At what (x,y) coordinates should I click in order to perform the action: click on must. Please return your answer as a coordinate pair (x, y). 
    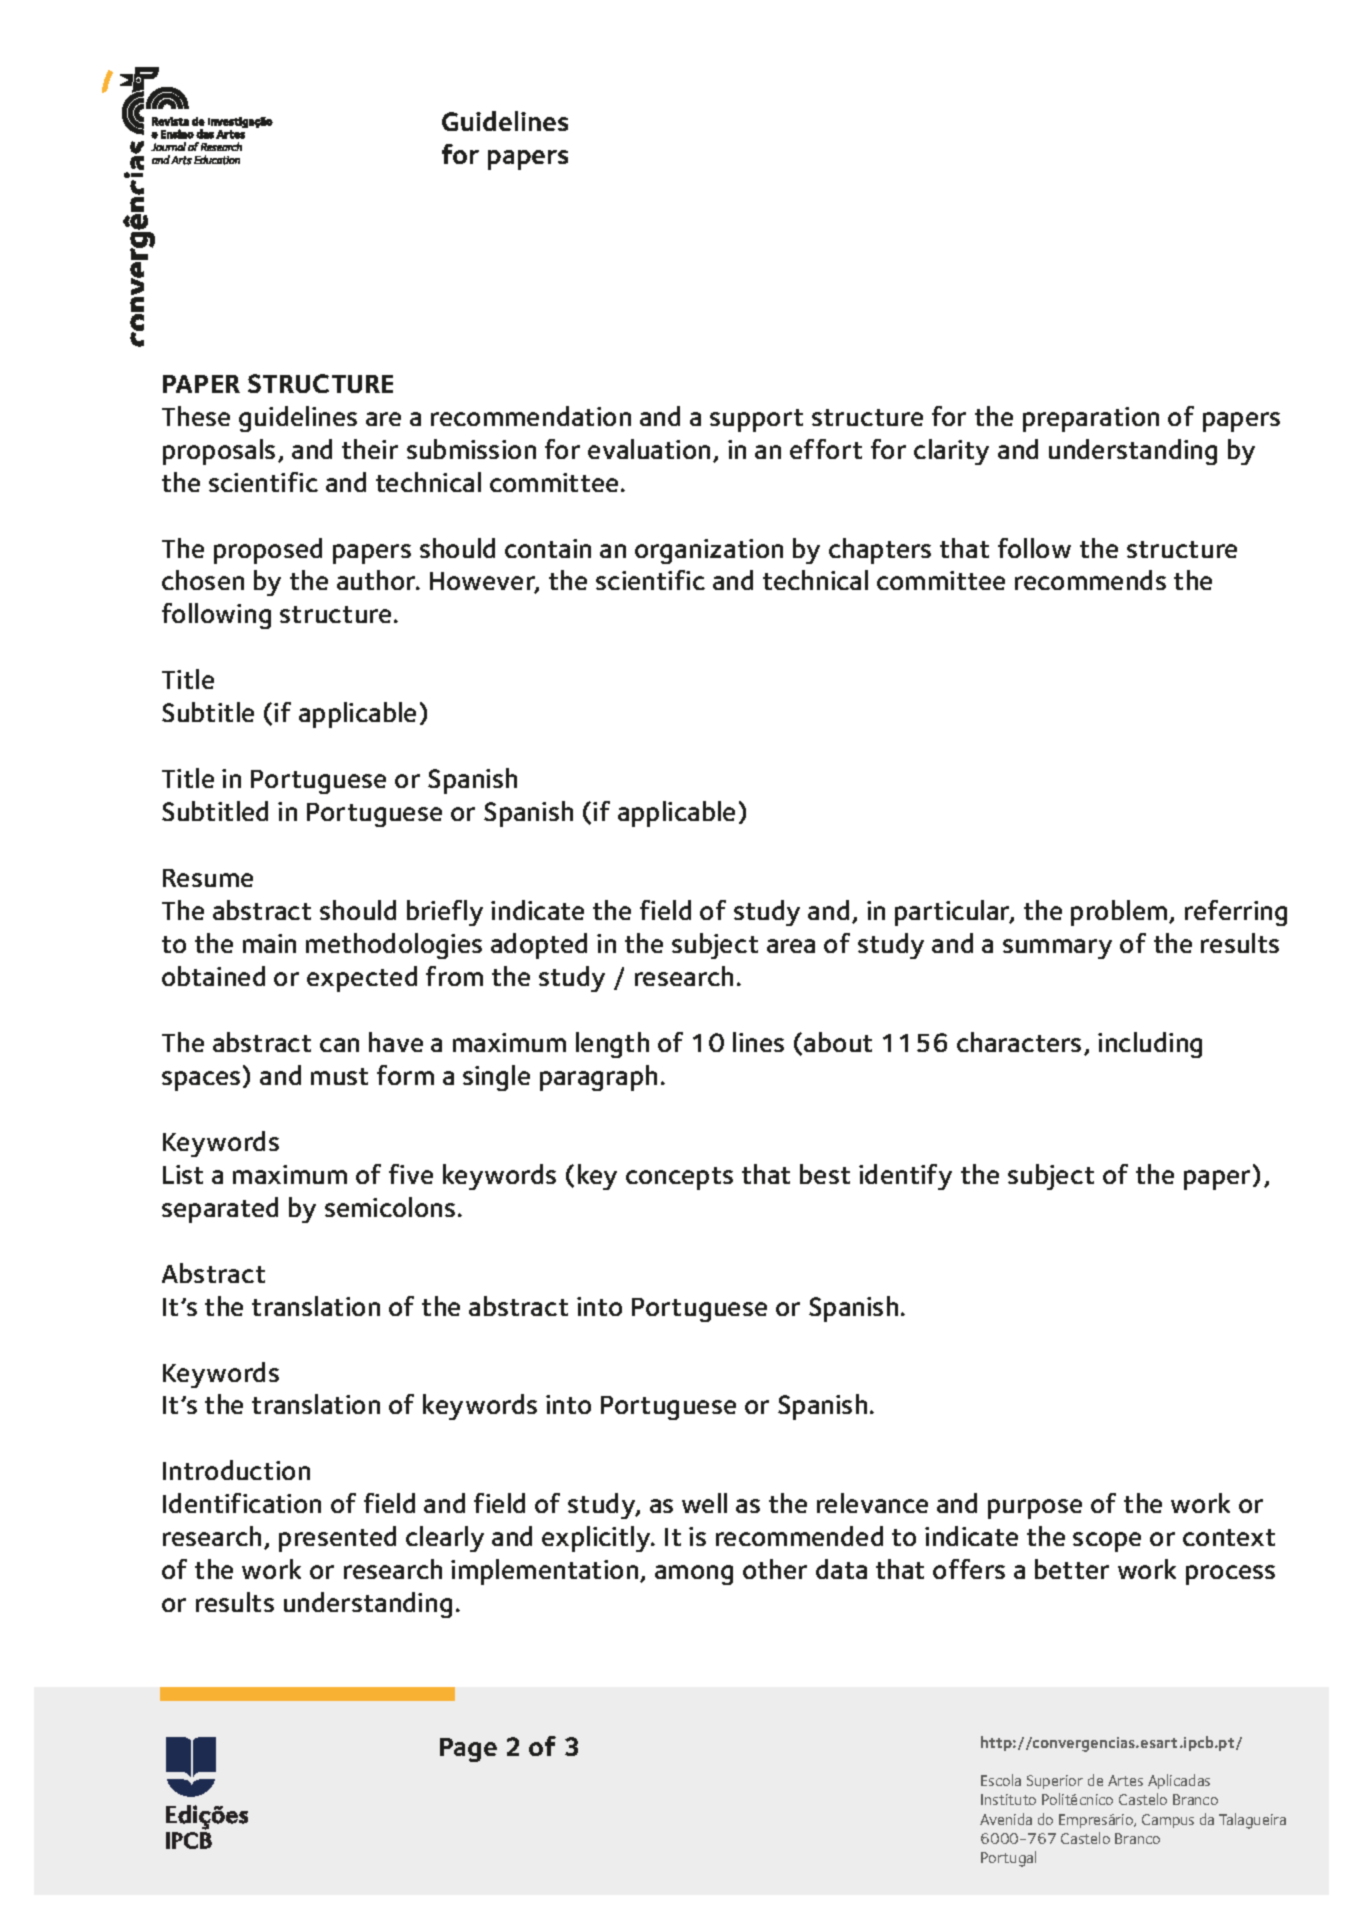
    Looking at the image, I should click on (339, 1076).
